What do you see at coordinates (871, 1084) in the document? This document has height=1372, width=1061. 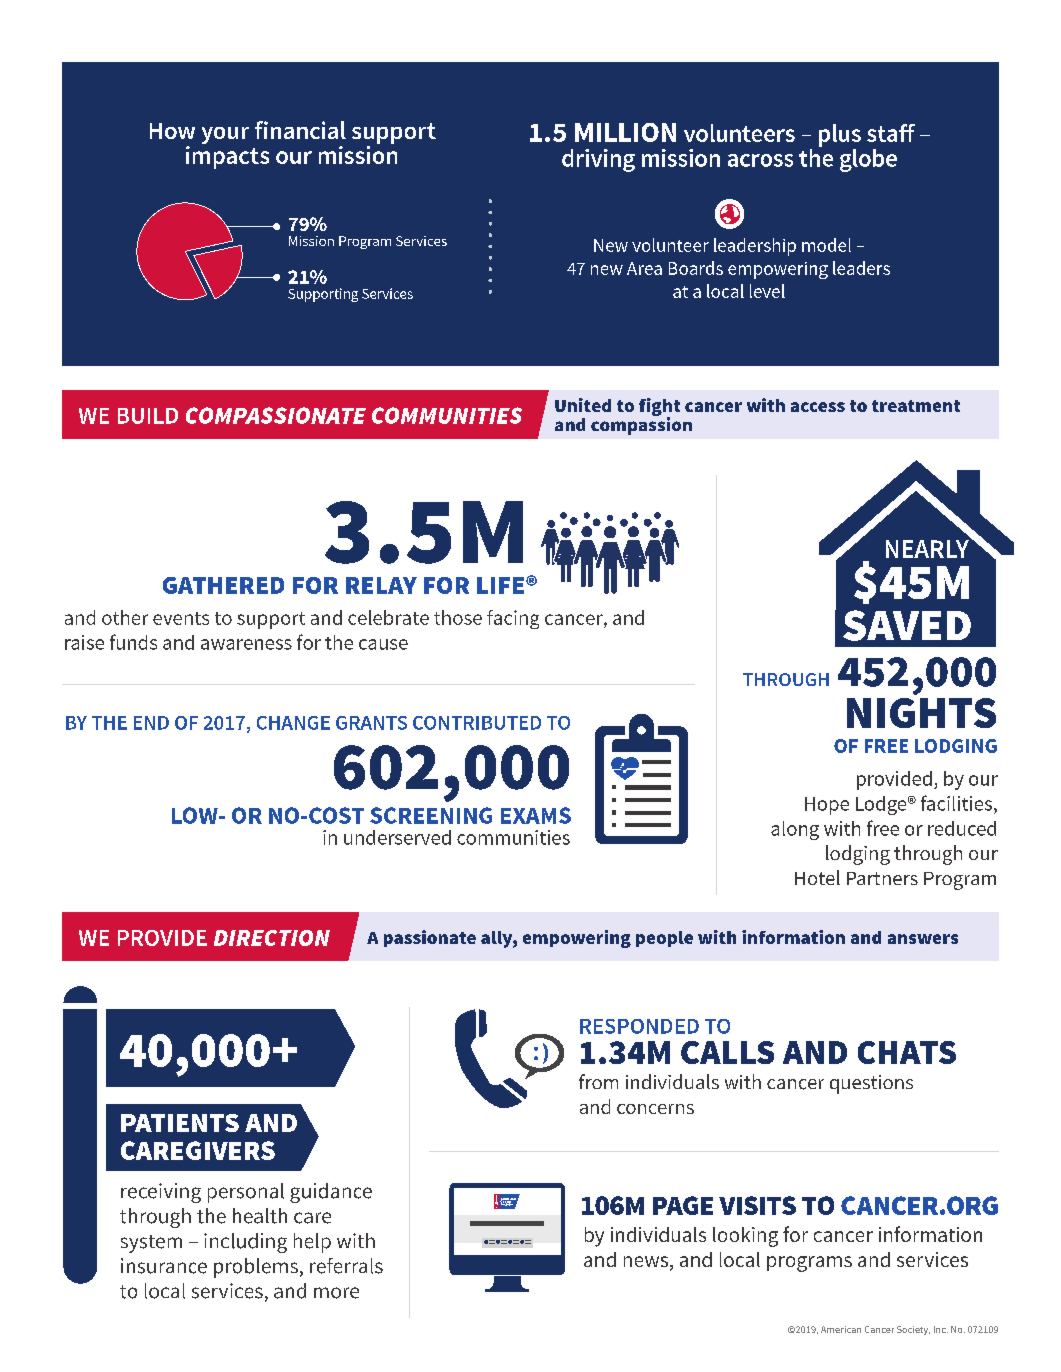 I see `questions` at bounding box center [871, 1084].
